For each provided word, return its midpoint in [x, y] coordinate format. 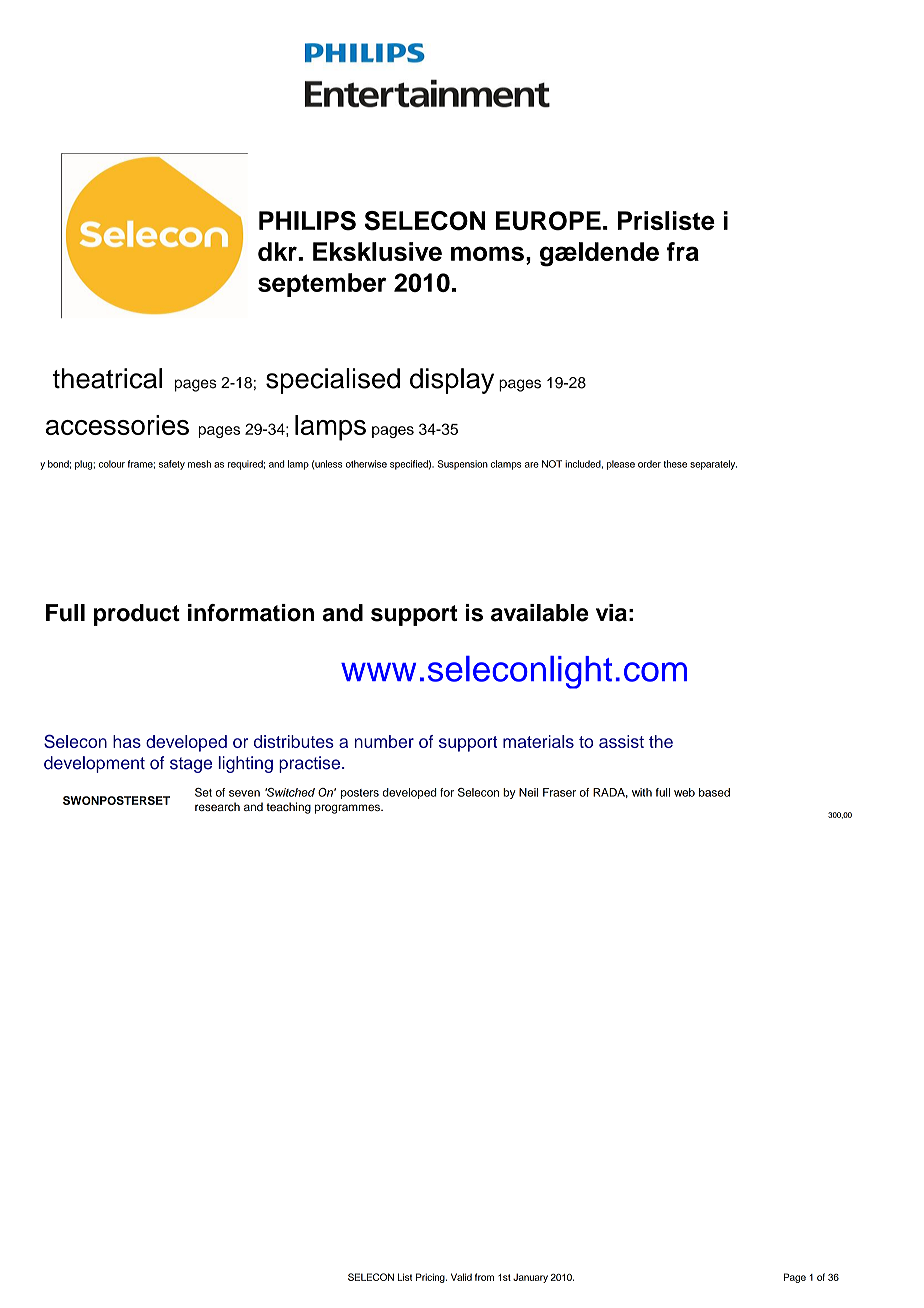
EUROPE [548, 221]
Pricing [431, 1278]
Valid [461, 1277]
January [530, 1278]
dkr [278, 251]
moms [487, 253]
